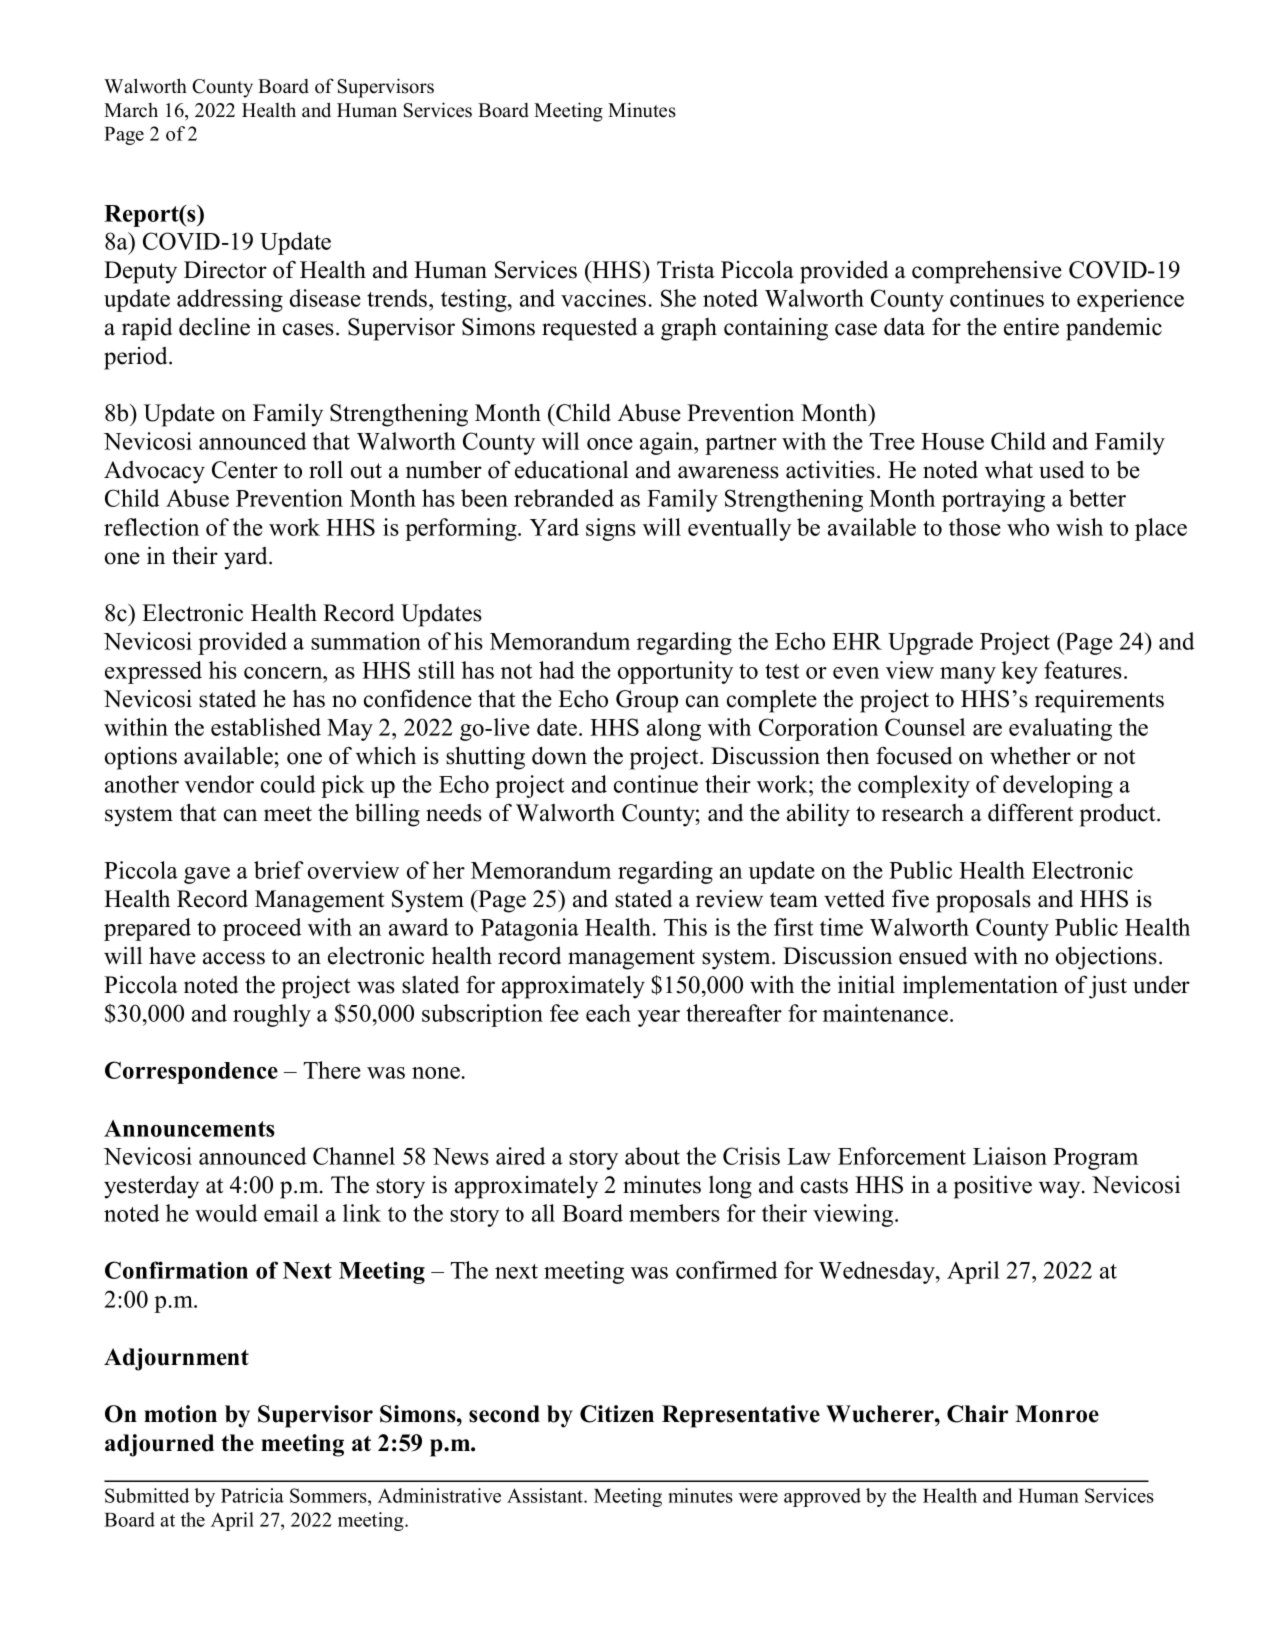  Describe the element at coordinates (1009, 469) in the screenshot. I see `what` at that location.
